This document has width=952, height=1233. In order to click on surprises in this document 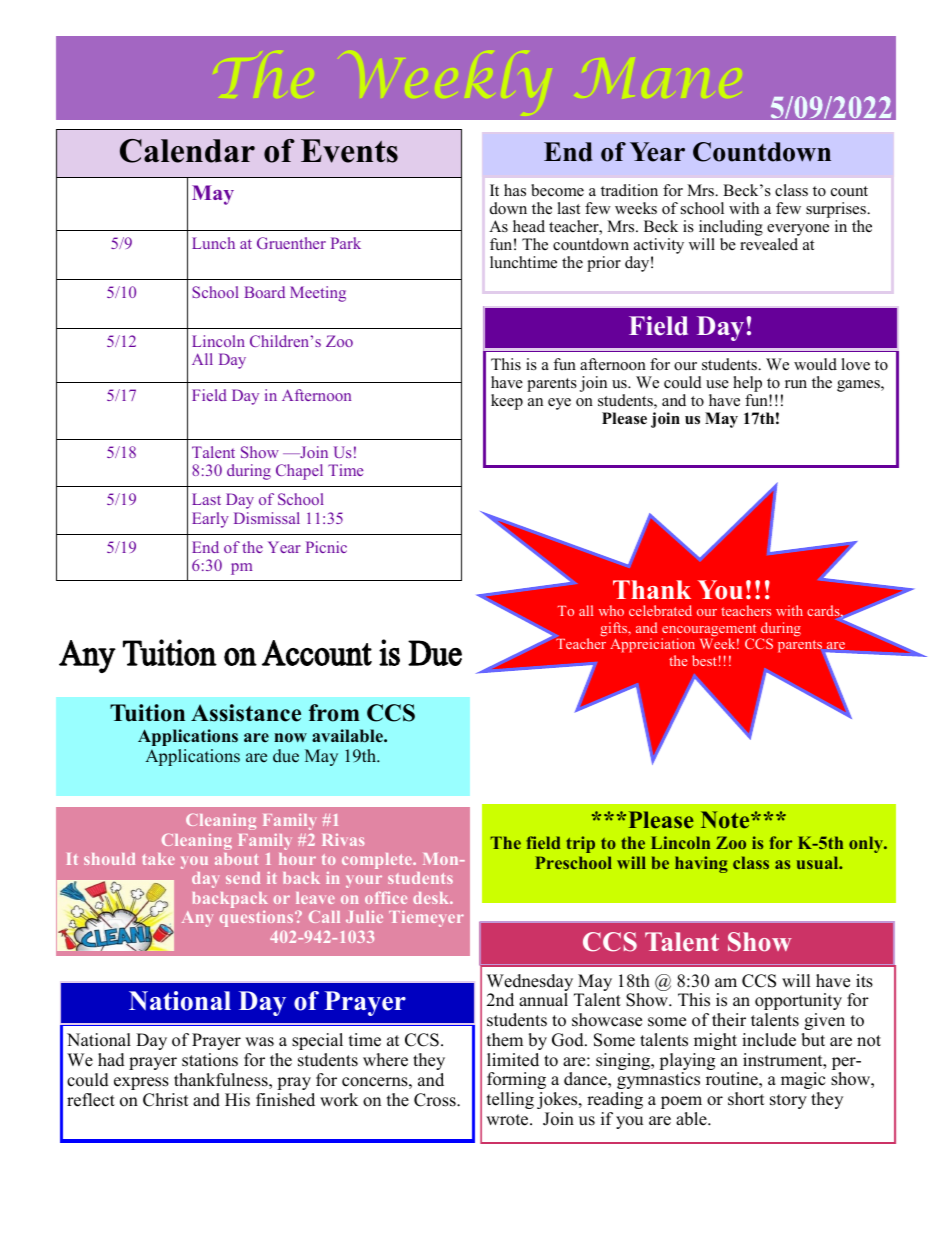, I will do `click(837, 211)`.
